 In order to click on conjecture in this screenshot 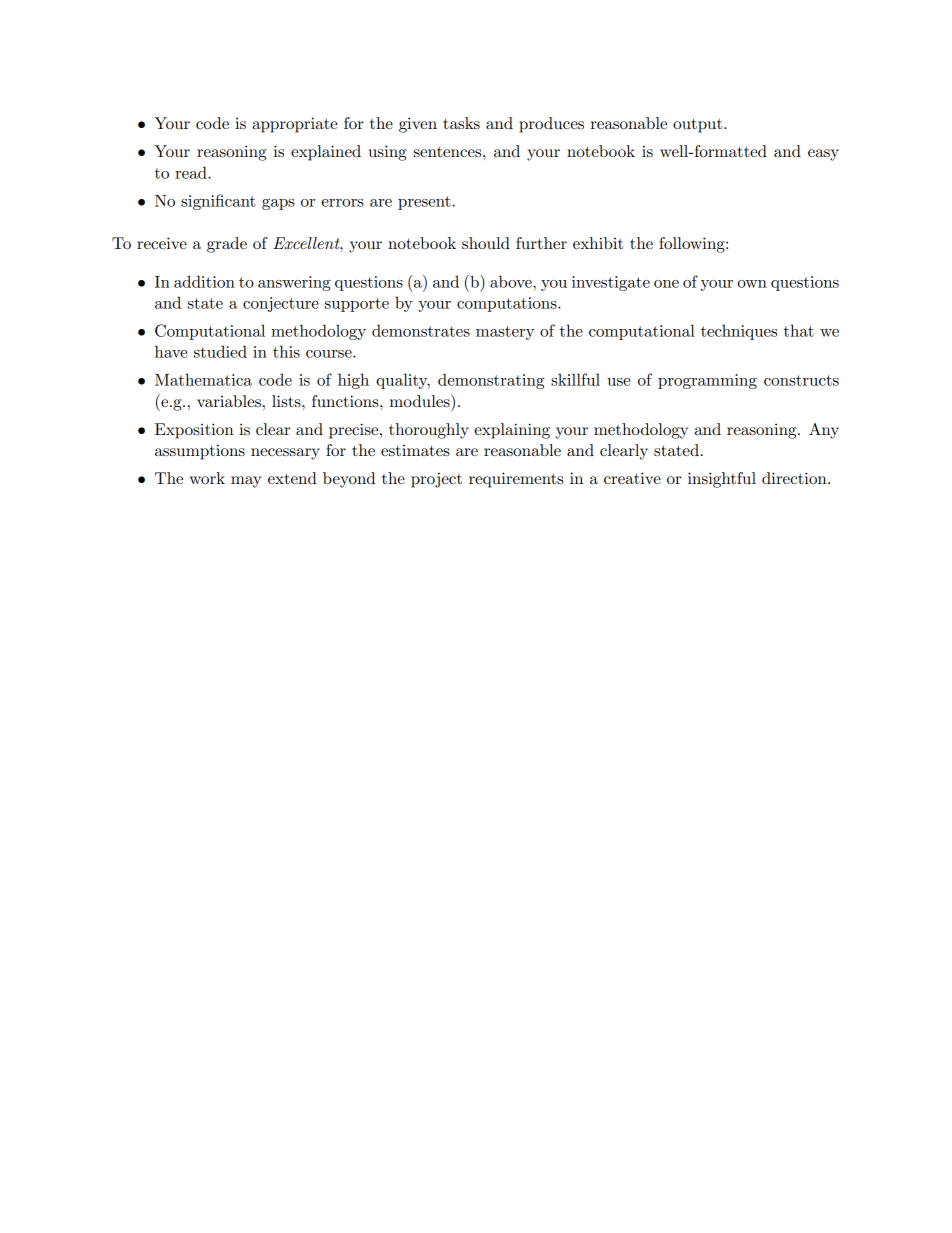, I will do `click(281, 304)`.
